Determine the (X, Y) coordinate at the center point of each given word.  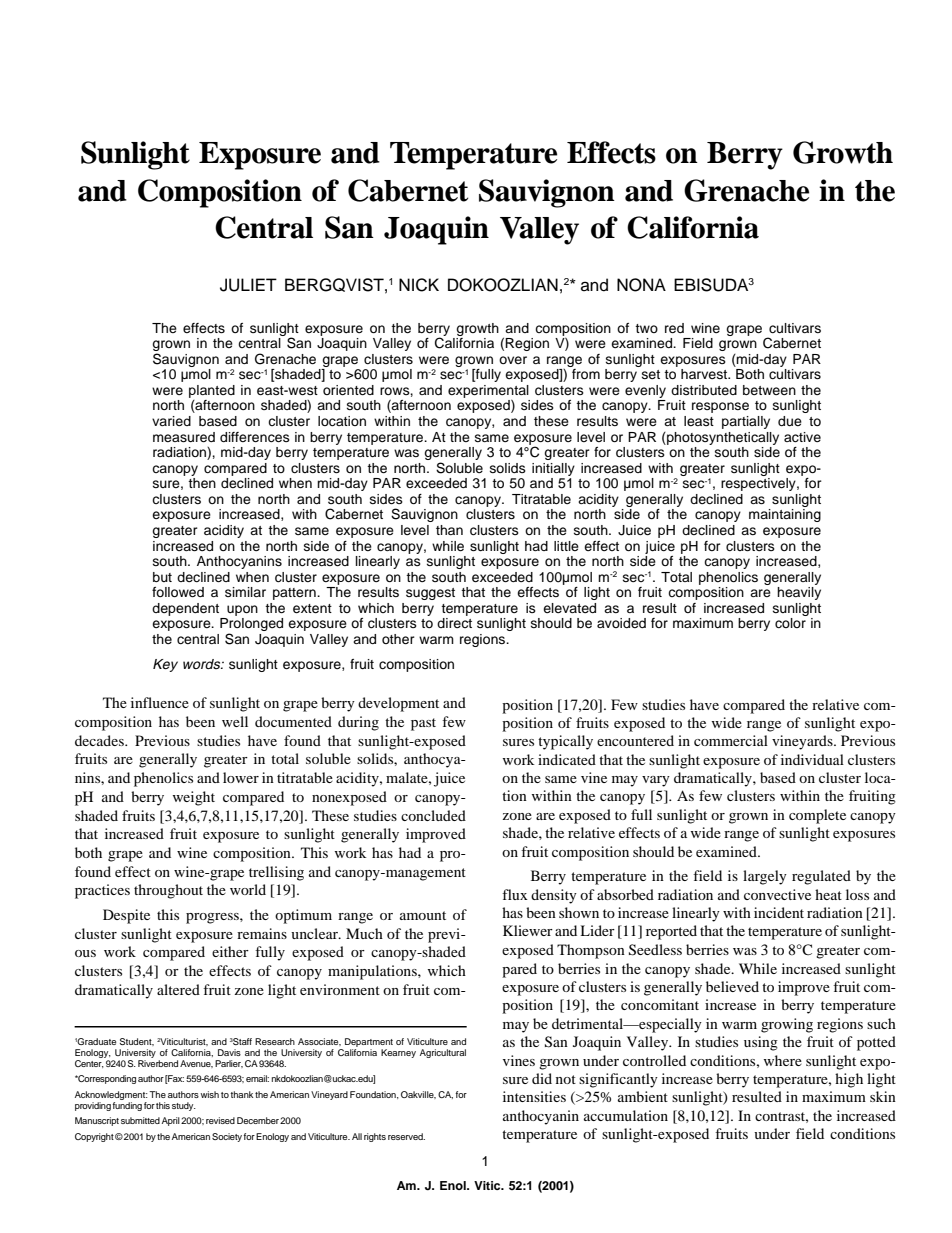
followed (178, 592)
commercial (731, 740)
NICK (419, 285)
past (423, 724)
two (646, 328)
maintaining (785, 515)
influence (160, 702)
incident (779, 912)
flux (515, 894)
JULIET (248, 285)
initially (553, 469)
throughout (168, 891)
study (184, 1106)
